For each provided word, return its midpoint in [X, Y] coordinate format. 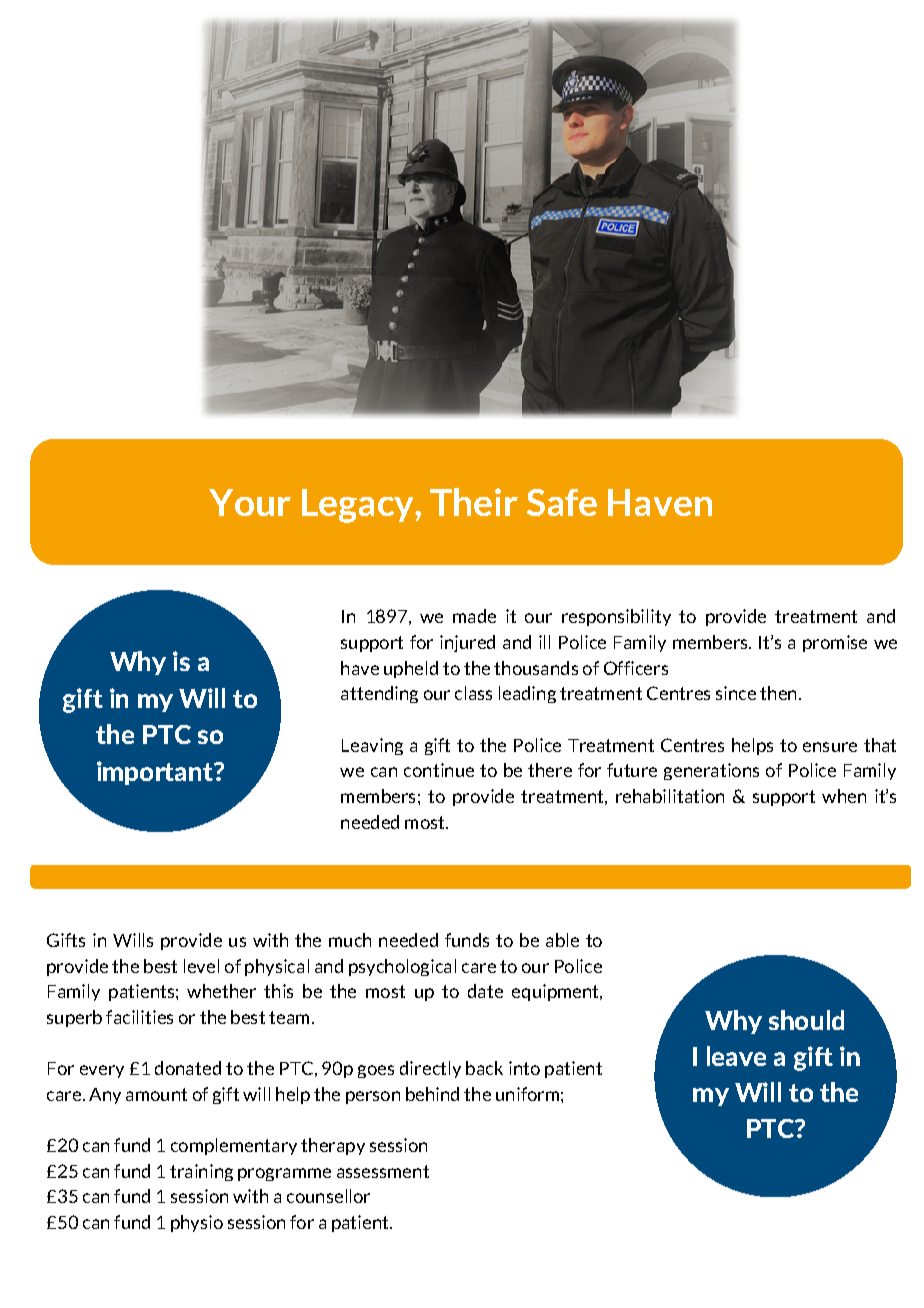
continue [439, 770]
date [485, 991]
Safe [562, 502]
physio [197, 1223]
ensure [830, 747]
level [201, 966]
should [806, 1020]
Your [250, 502]
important [156, 773]
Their [474, 502]
